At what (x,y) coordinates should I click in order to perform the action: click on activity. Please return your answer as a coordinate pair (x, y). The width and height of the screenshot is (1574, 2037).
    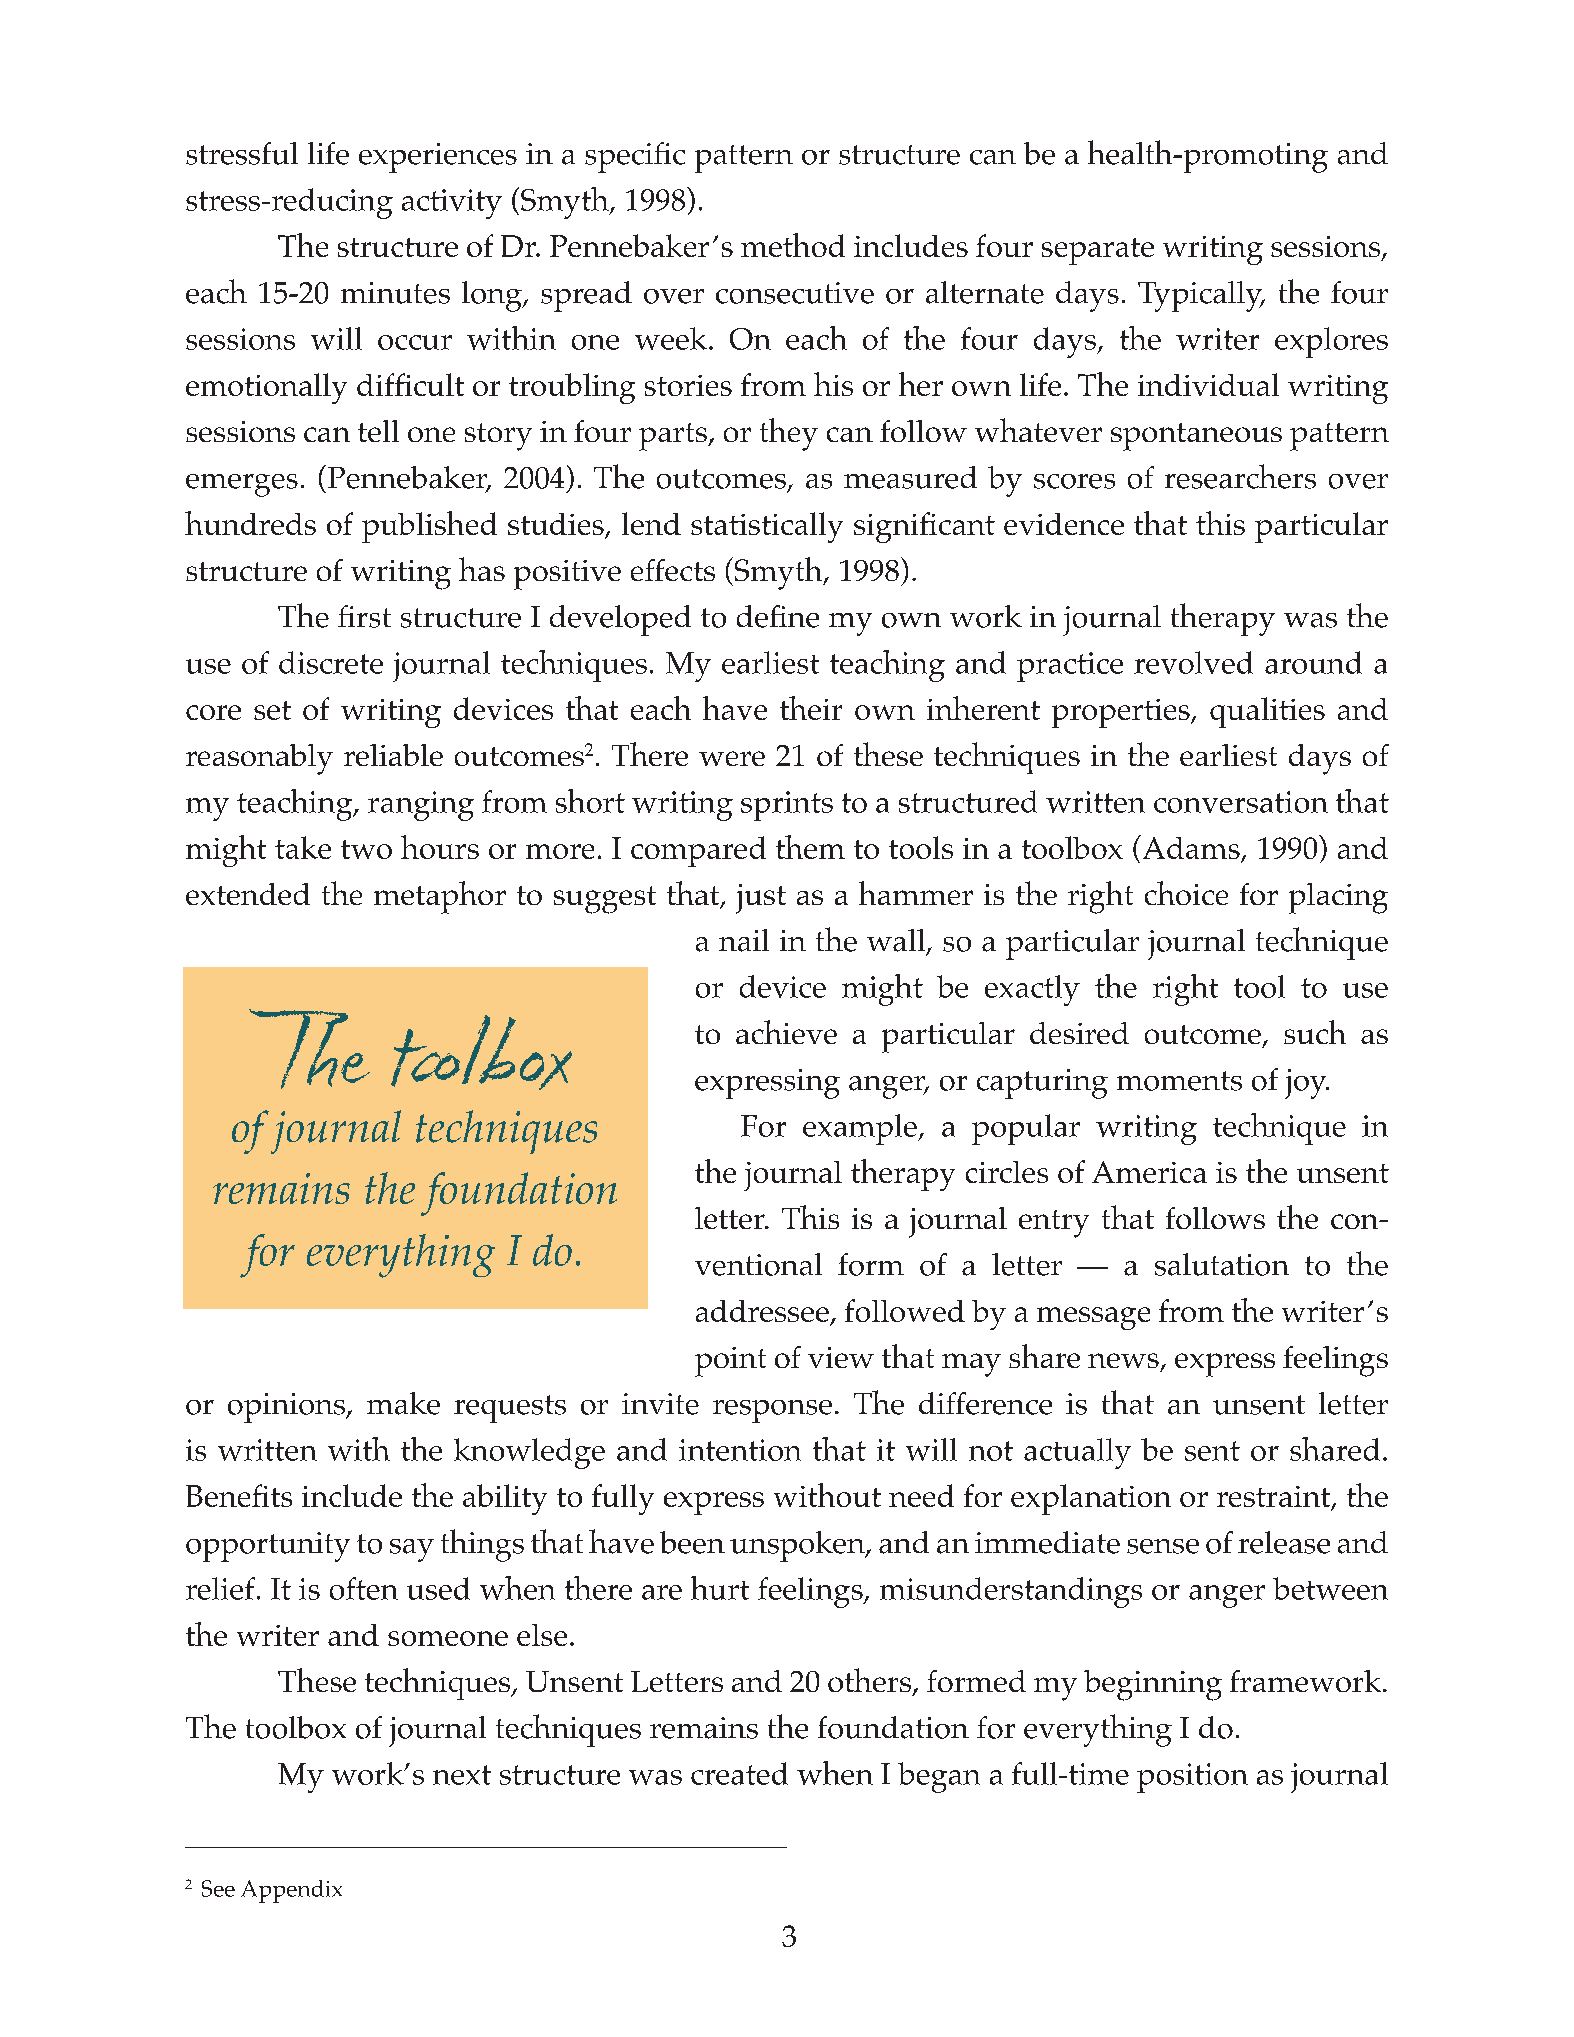
    Looking at the image, I should click on (452, 204).
